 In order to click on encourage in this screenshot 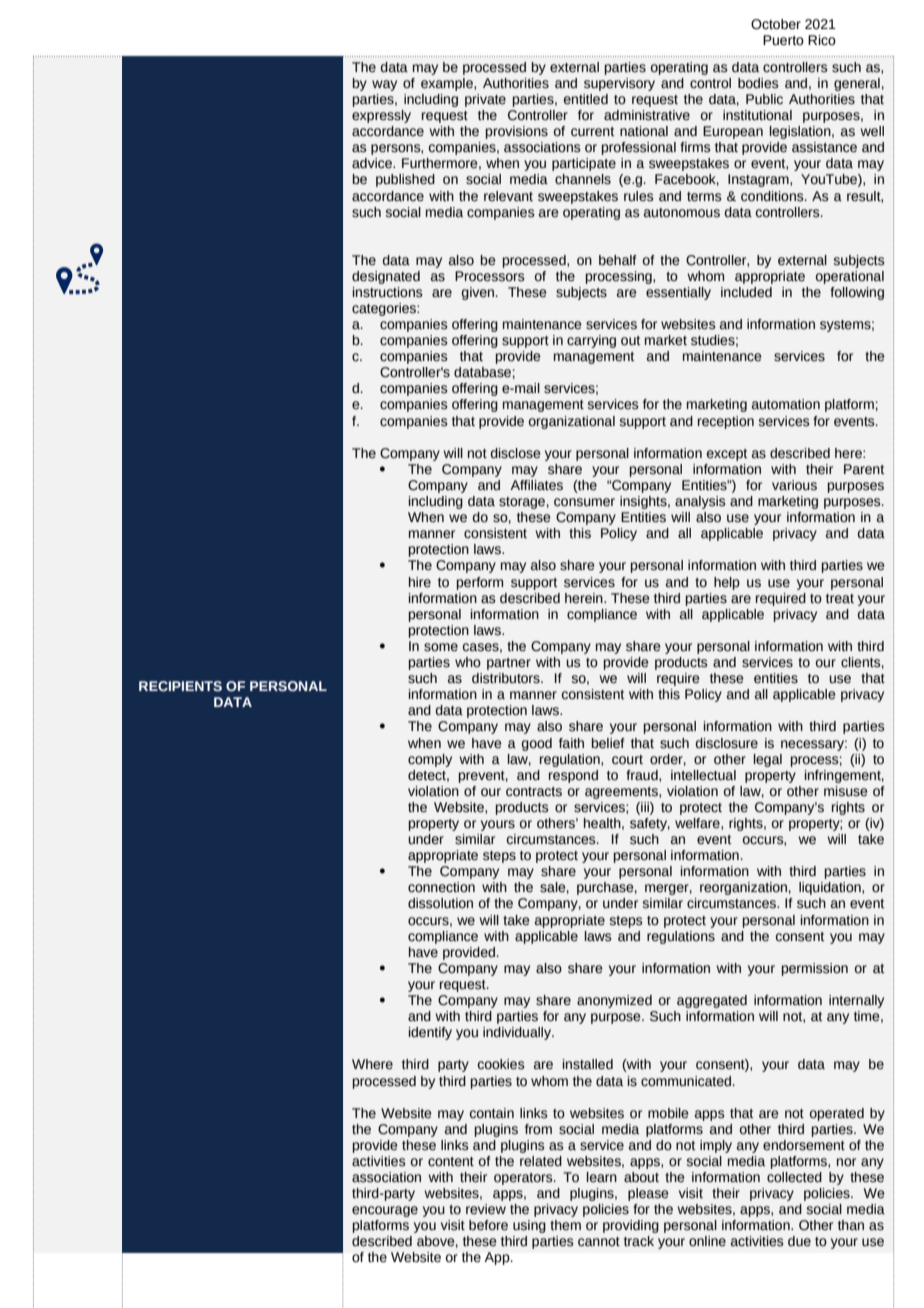, I will do `click(385, 1211)`.
